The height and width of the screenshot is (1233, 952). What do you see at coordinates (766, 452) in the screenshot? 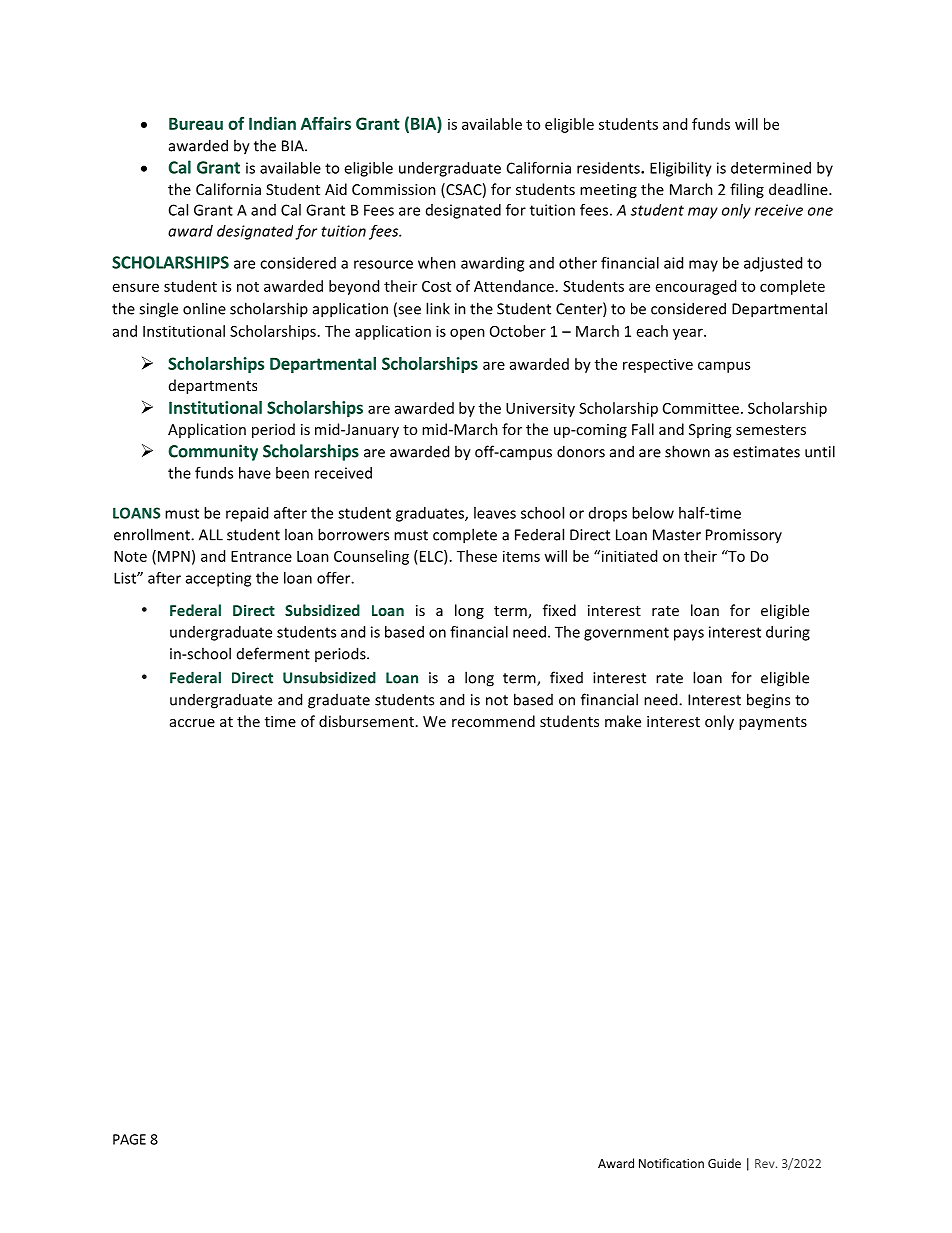
I see `estimates` at bounding box center [766, 452].
